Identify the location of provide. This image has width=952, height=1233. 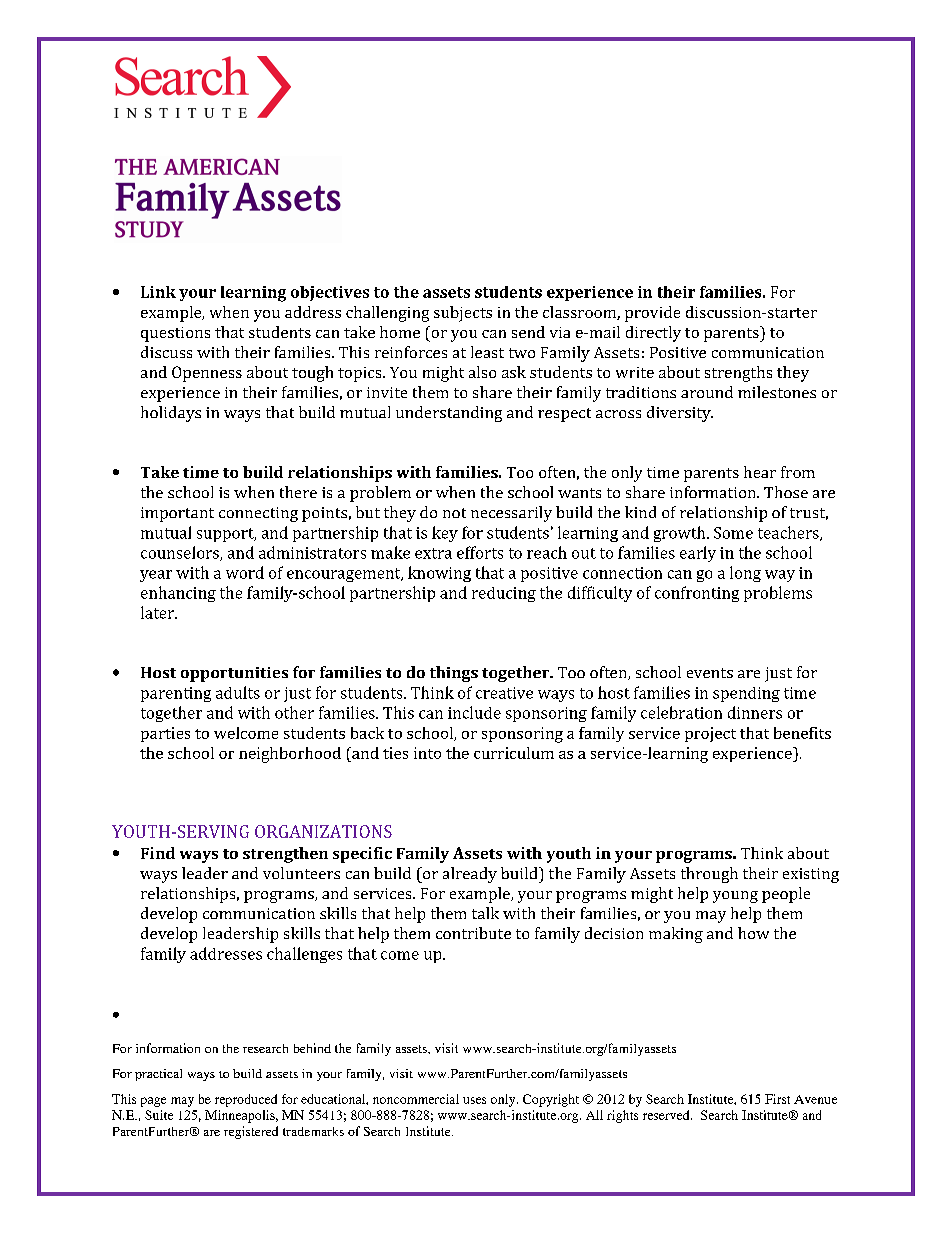
(652, 314).
